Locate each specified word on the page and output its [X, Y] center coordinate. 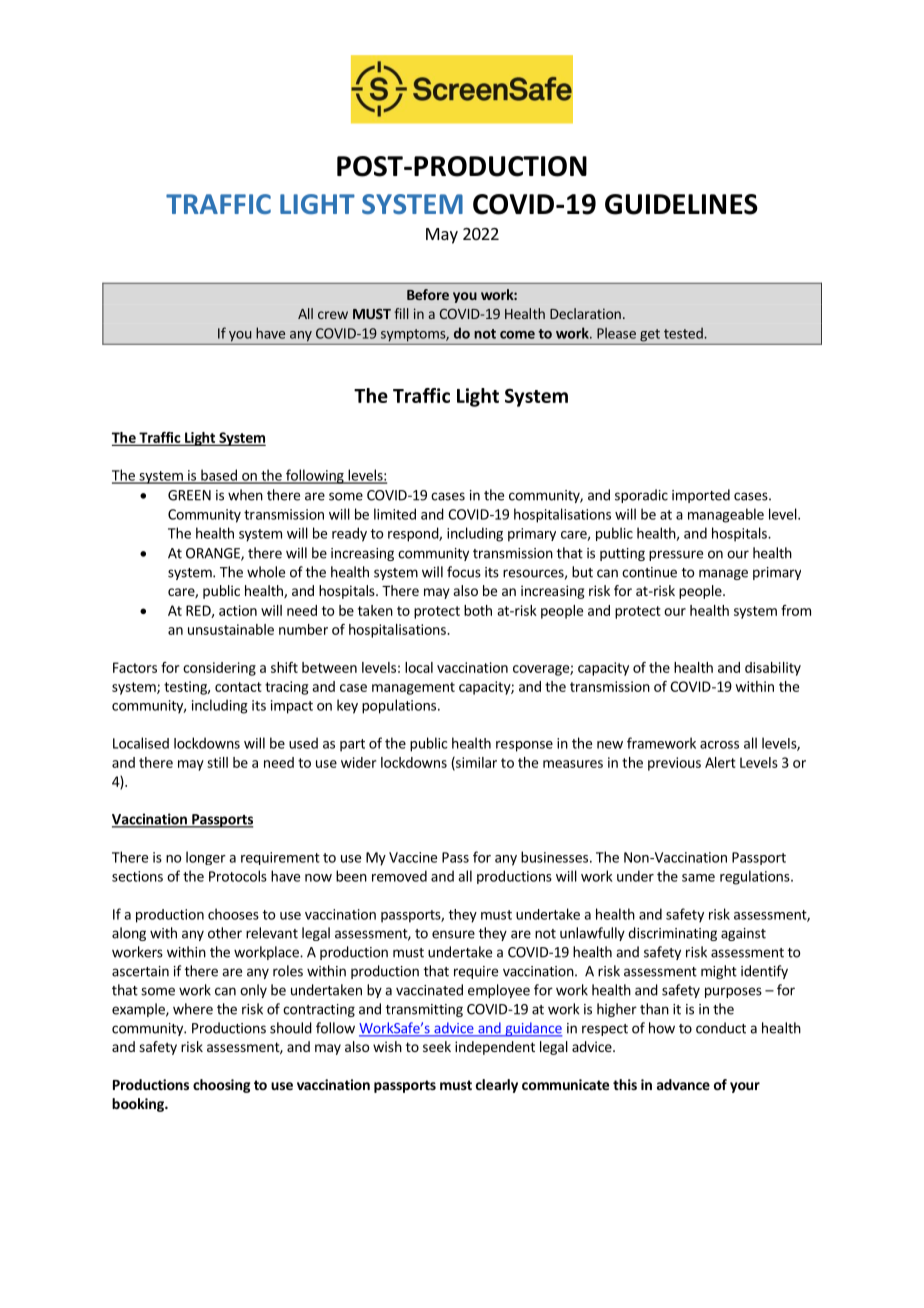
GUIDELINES [681, 204]
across [719, 745]
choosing [222, 1086]
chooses [233, 914]
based [219, 476]
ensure [453, 934]
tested [684, 333]
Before [428, 294]
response [524, 746]
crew [333, 315]
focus [464, 572]
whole [266, 572]
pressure [676, 555]
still [217, 762]
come [517, 335]
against [743, 934]
